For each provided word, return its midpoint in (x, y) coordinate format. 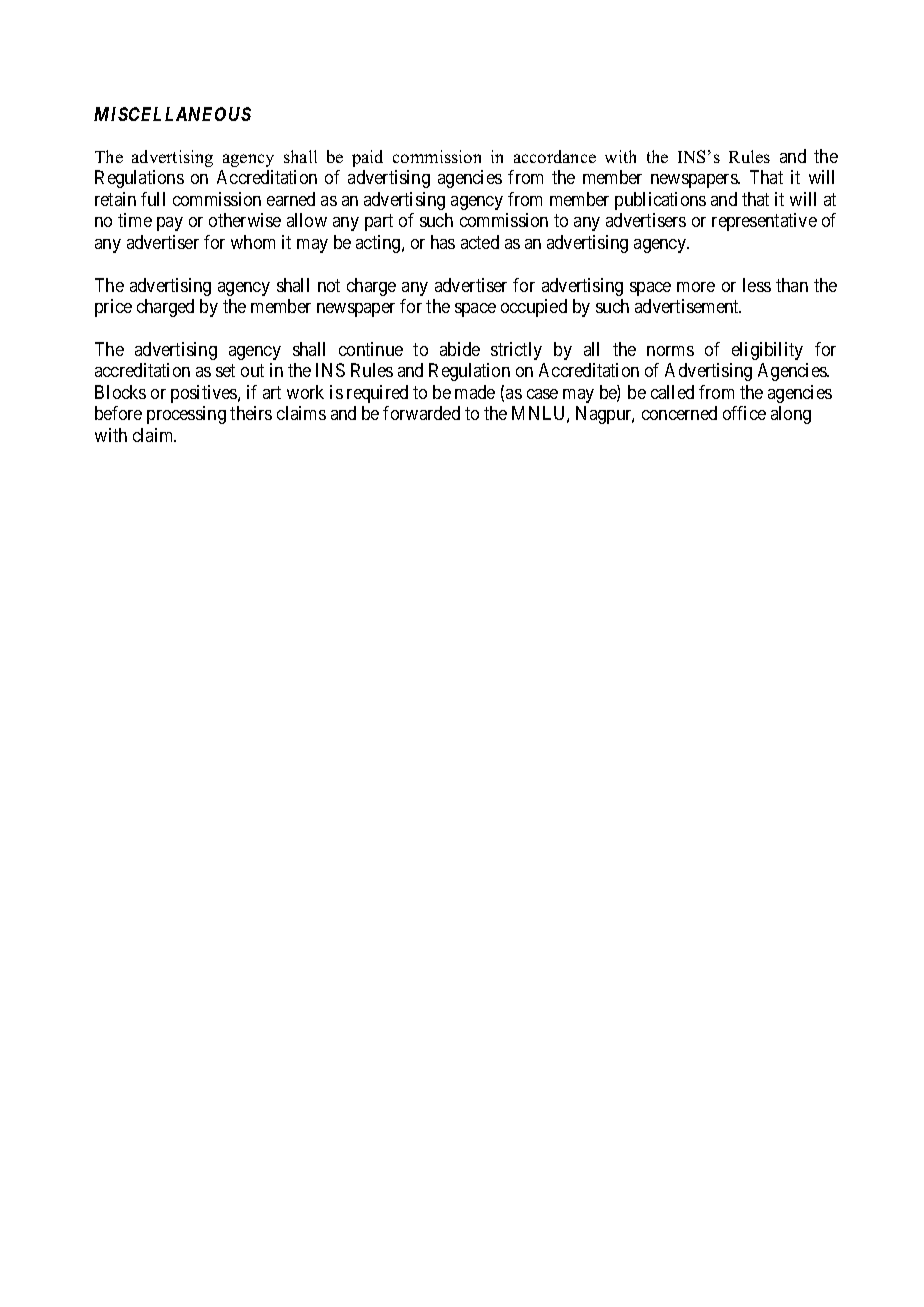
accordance (555, 156)
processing (186, 415)
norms (670, 351)
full (153, 199)
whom (253, 242)
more (696, 287)
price (113, 308)
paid (367, 158)
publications (660, 201)
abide (460, 349)
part (379, 223)
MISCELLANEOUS (172, 114)
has (443, 242)
